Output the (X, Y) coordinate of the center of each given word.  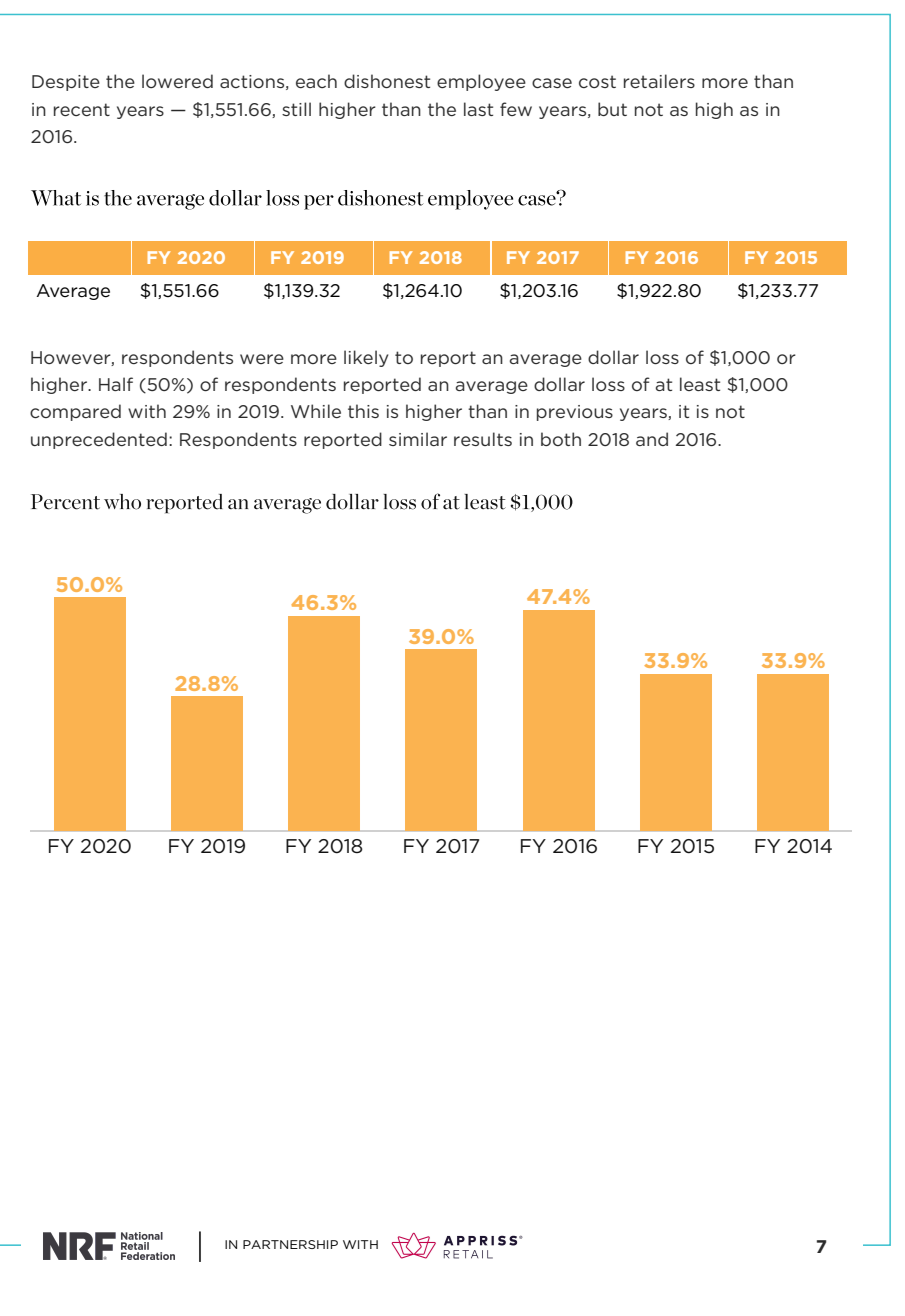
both (561, 439)
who (122, 502)
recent (82, 109)
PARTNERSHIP (290, 1244)
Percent (65, 502)
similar (418, 439)
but (612, 109)
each (316, 81)
